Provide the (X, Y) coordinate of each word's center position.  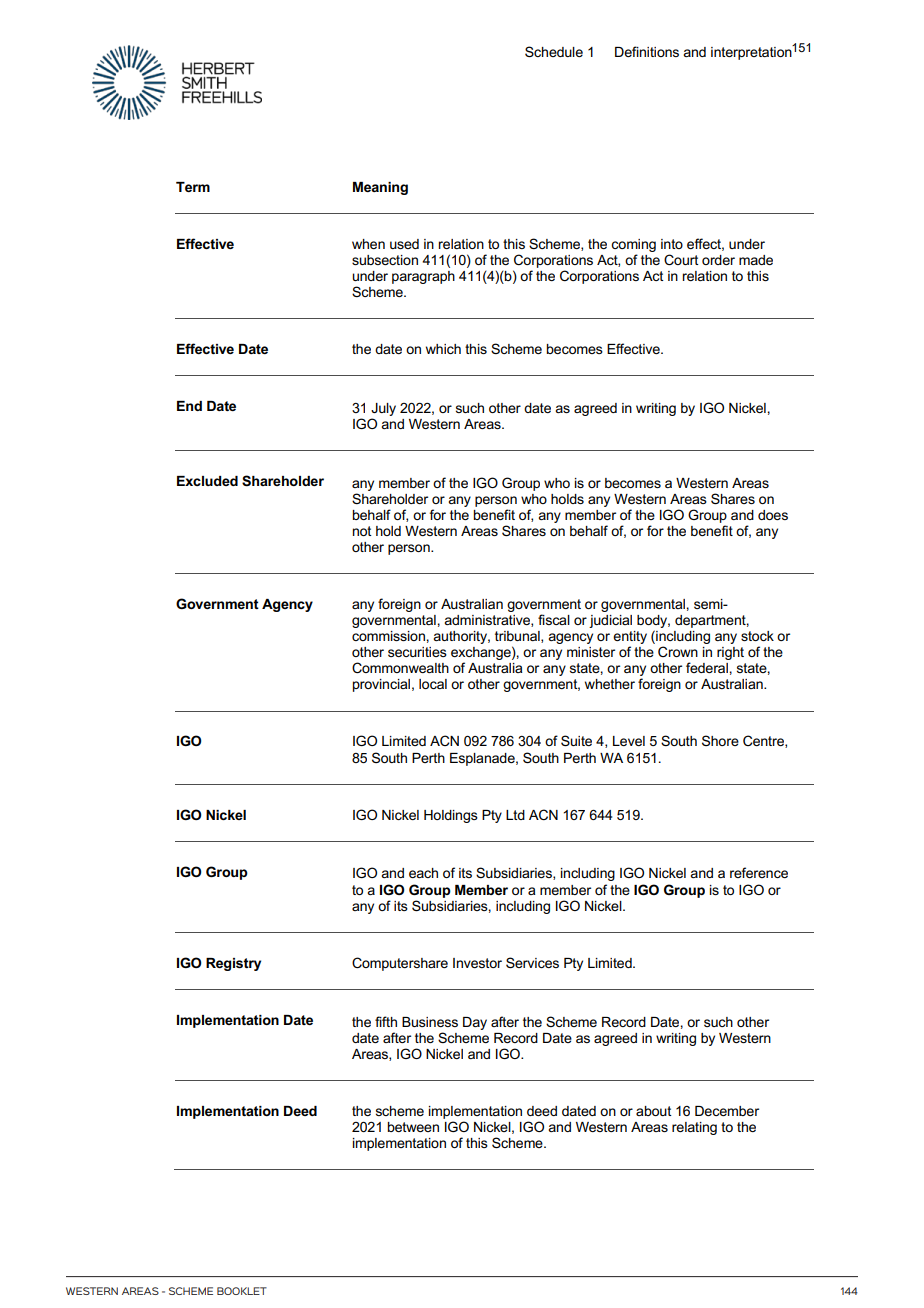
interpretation (752, 52)
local (433, 684)
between (413, 1127)
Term (193, 187)
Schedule (554, 51)
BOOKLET (242, 1291)
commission (388, 636)
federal (707, 667)
